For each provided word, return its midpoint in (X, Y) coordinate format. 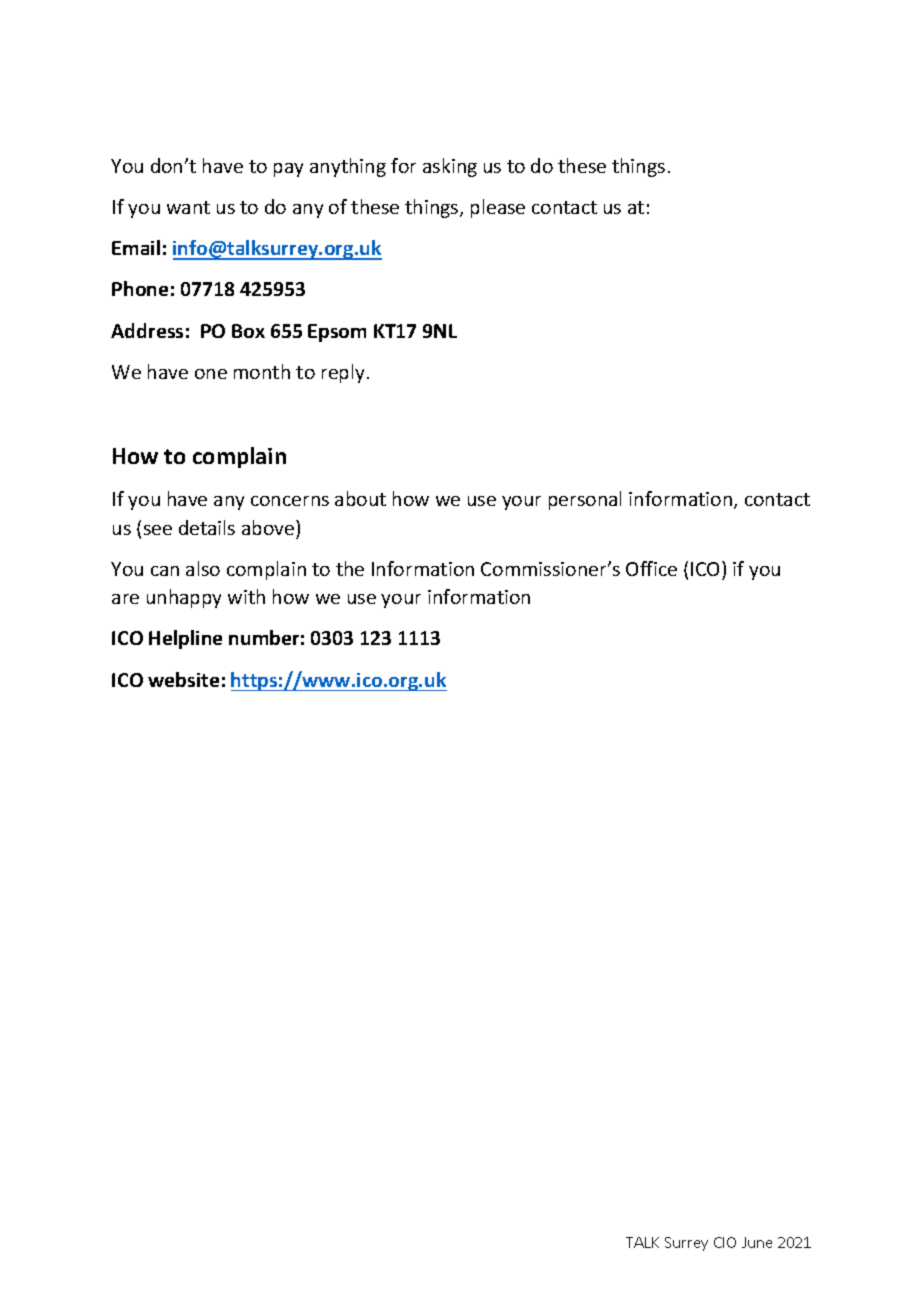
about (360, 498)
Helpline (185, 639)
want (188, 207)
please (498, 208)
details (207, 527)
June (757, 1242)
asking (450, 167)
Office (651, 568)
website (183, 679)
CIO (725, 1242)
